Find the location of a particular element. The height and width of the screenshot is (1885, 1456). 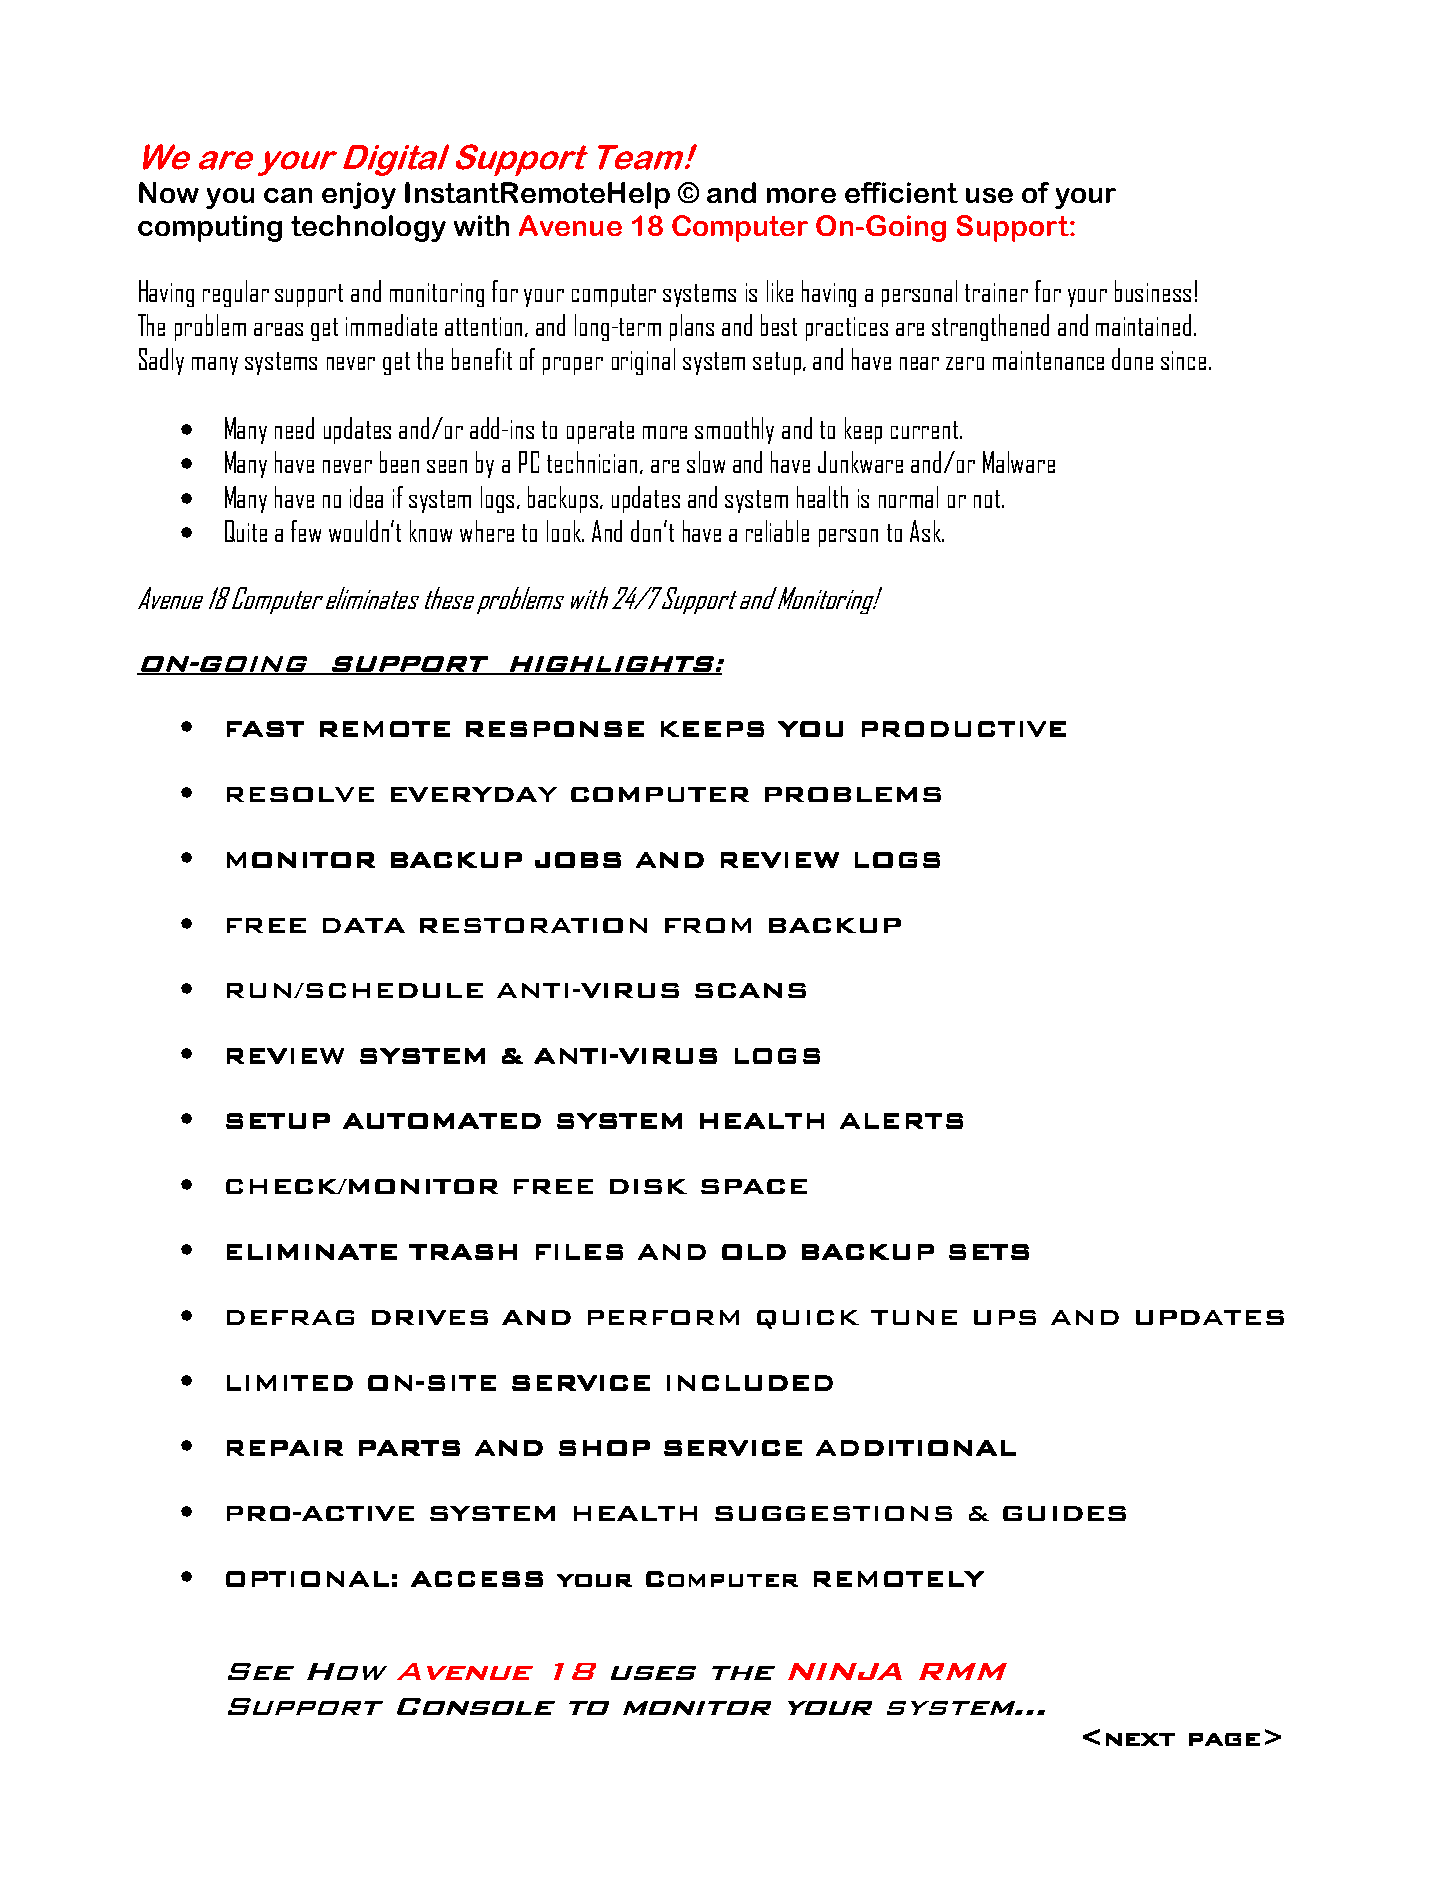

PERFORM is located at coordinates (663, 1317).
